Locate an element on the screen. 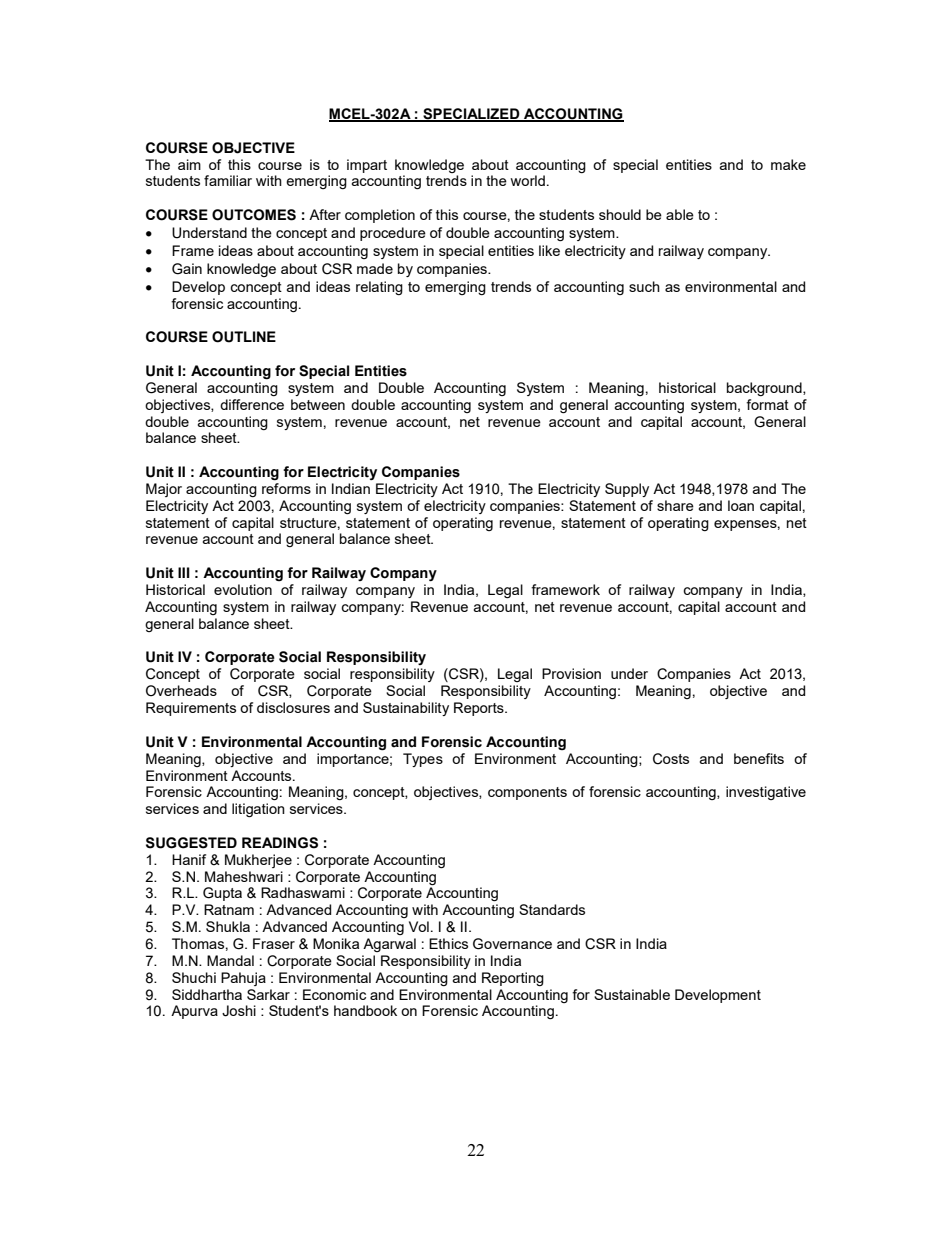  familiar is located at coordinates (228, 180).
